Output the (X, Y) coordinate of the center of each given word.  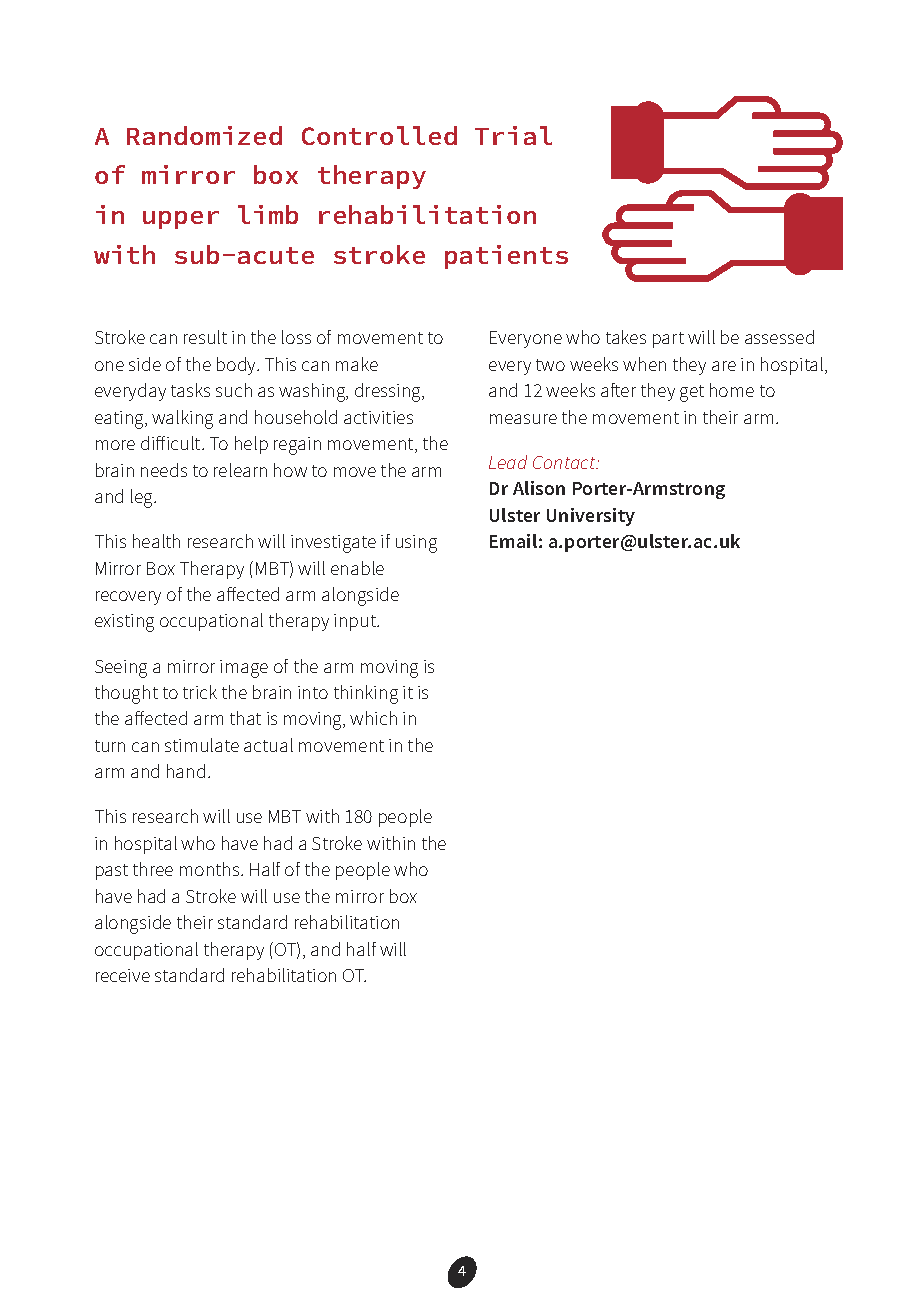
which (373, 718)
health (156, 541)
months (211, 869)
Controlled (379, 135)
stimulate (202, 745)
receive (123, 975)
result (205, 337)
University (591, 517)
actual (268, 745)
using (416, 544)
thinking (366, 694)
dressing (389, 392)
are (724, 366)
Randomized (204, 135)
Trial (513, 135)
